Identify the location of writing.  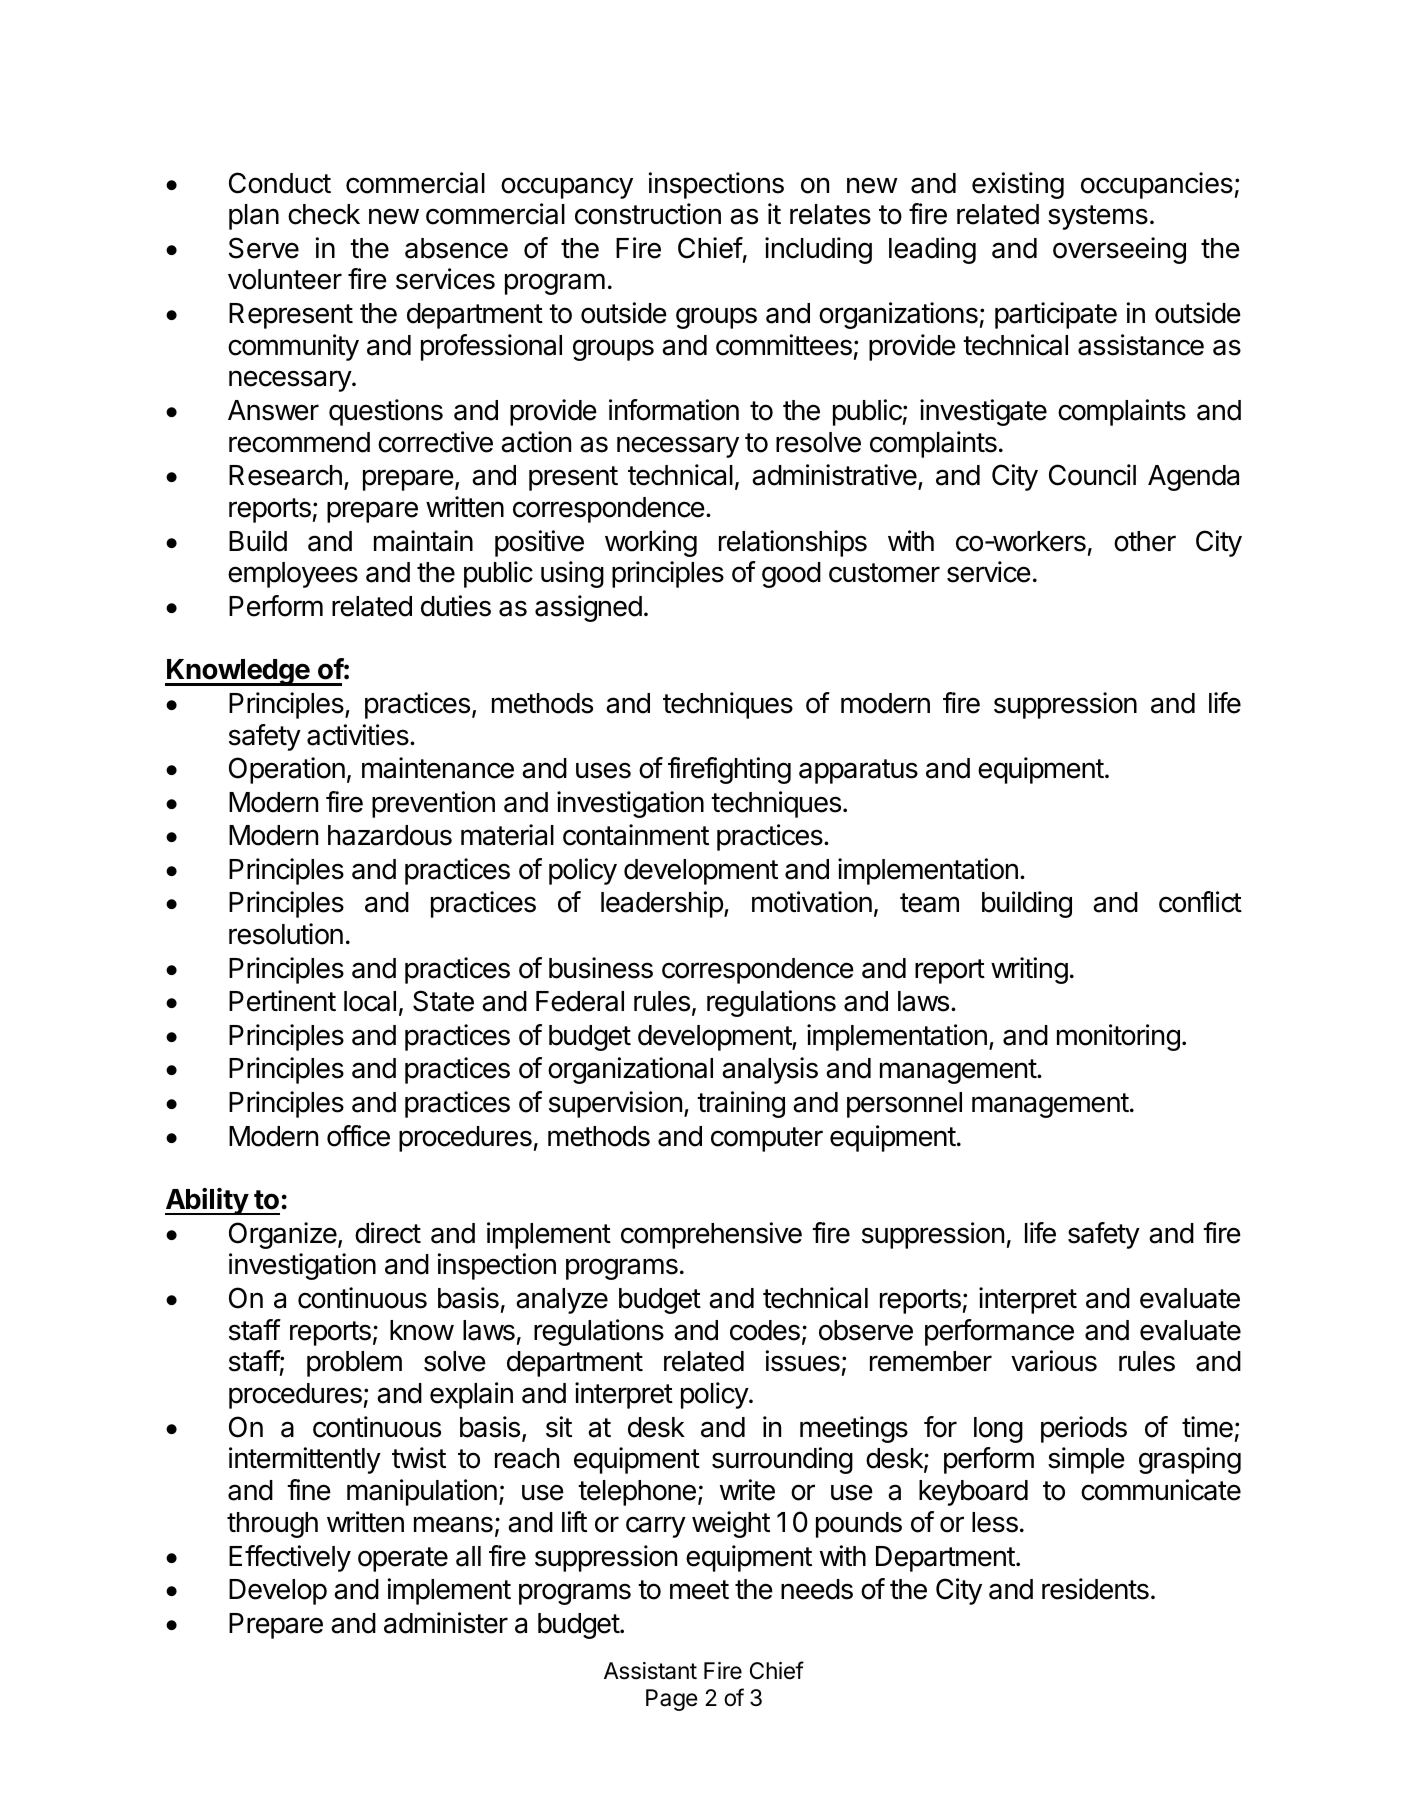
(1029, 970).
